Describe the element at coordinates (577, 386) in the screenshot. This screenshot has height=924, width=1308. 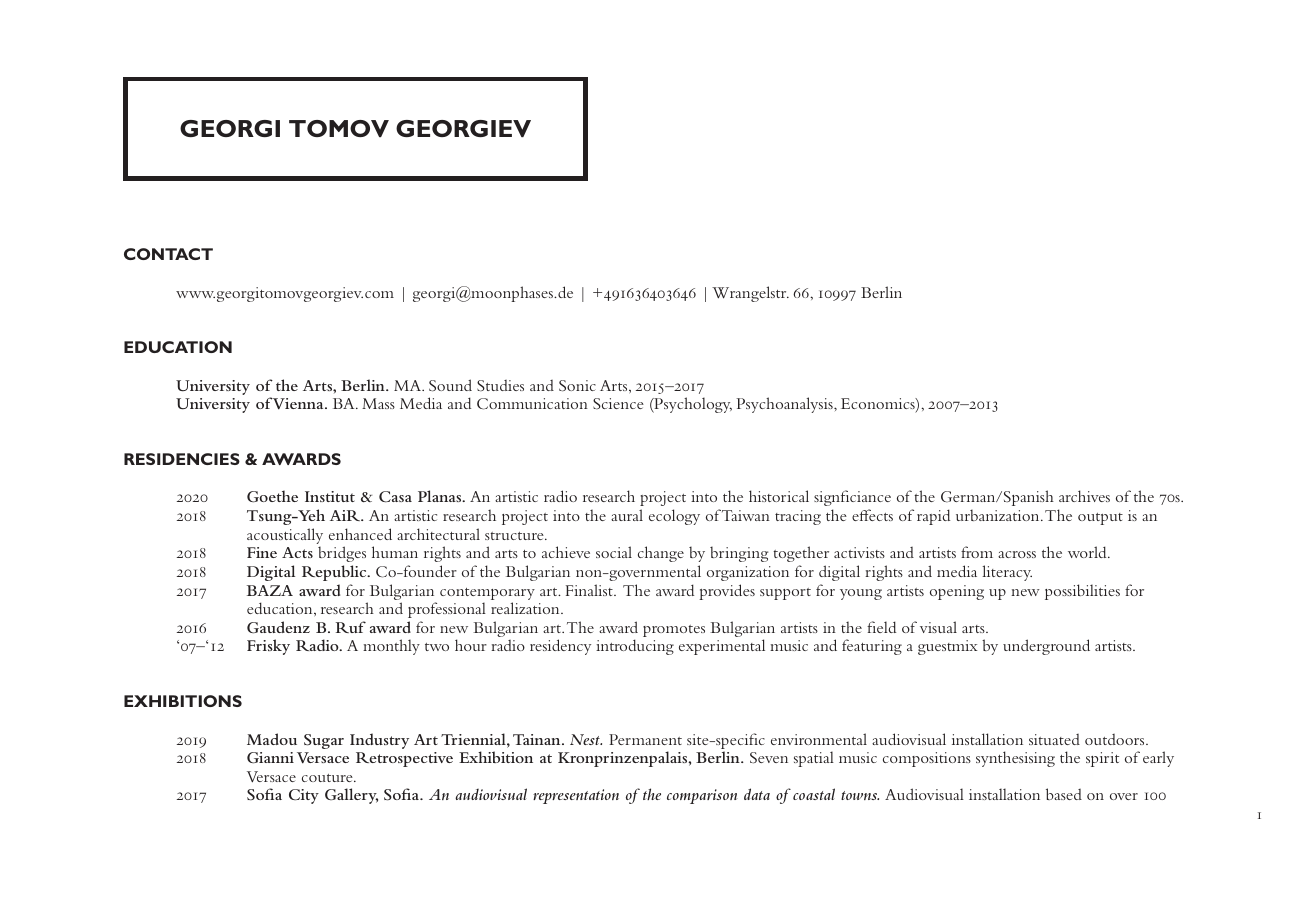
I see `Sonic` at that location.
